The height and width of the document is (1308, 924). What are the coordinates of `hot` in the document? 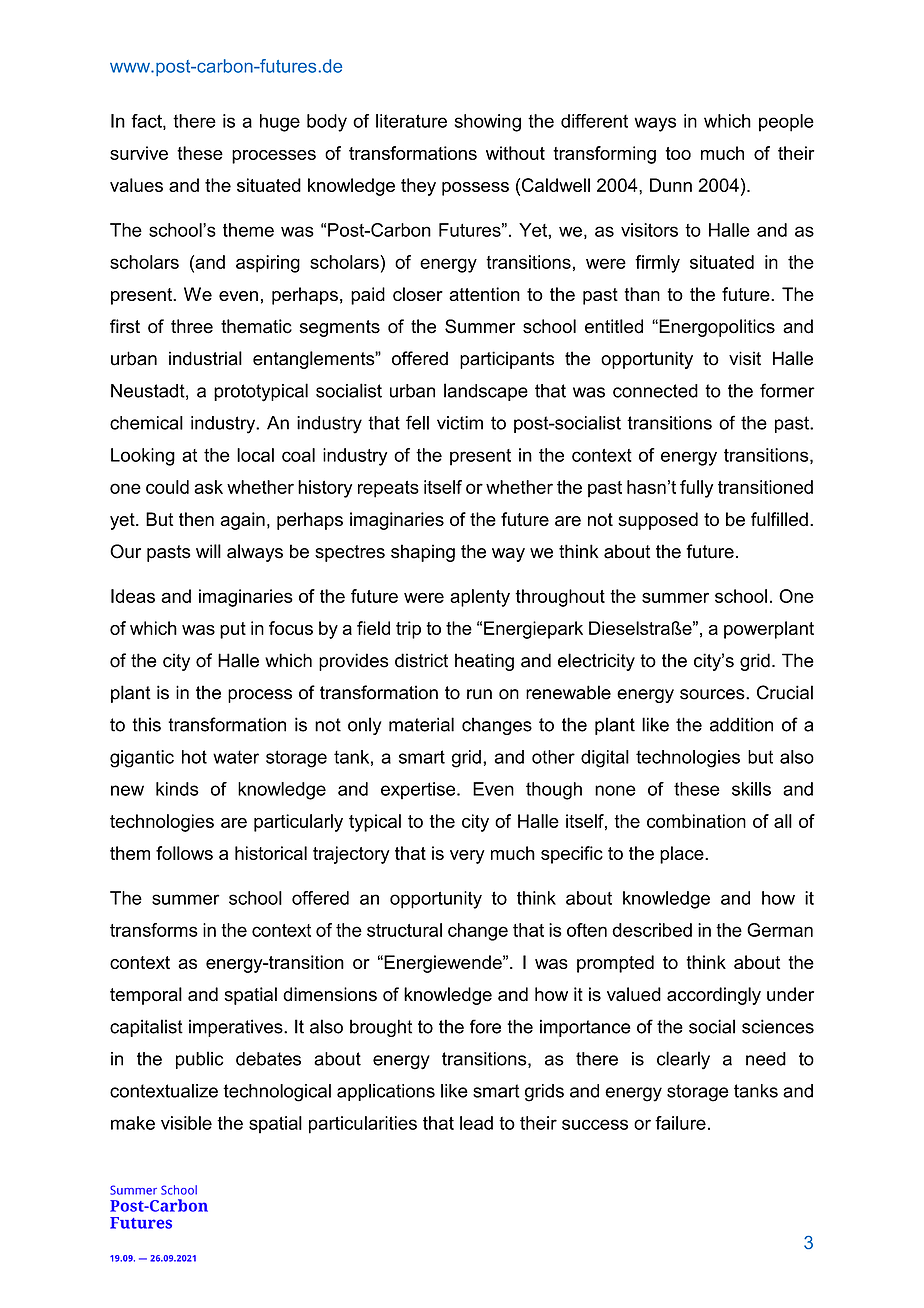 It's located at (194, 757).
